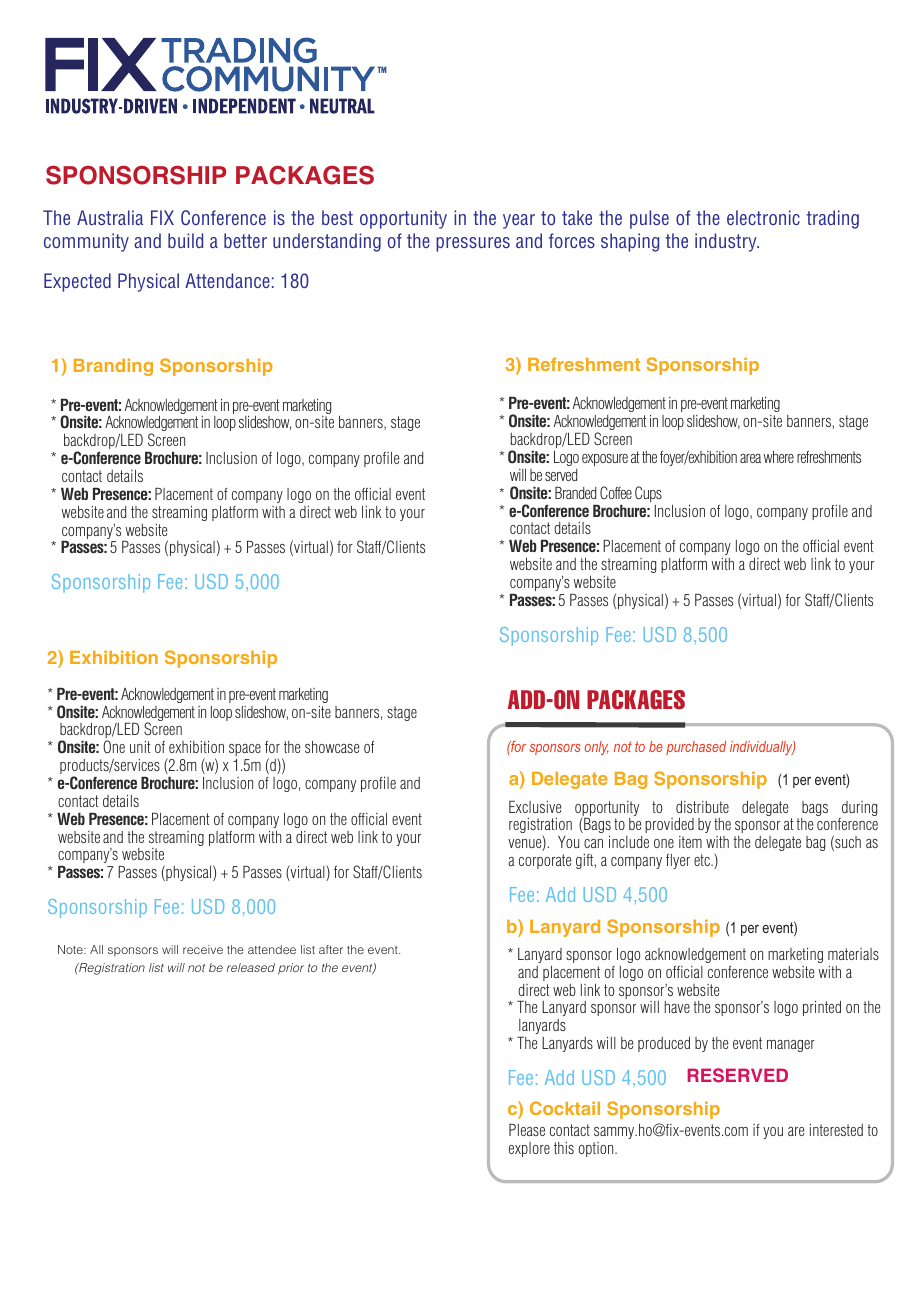 The width and height of the screenshot is (924, 1308). I want to click on released, so click(251, 967).
